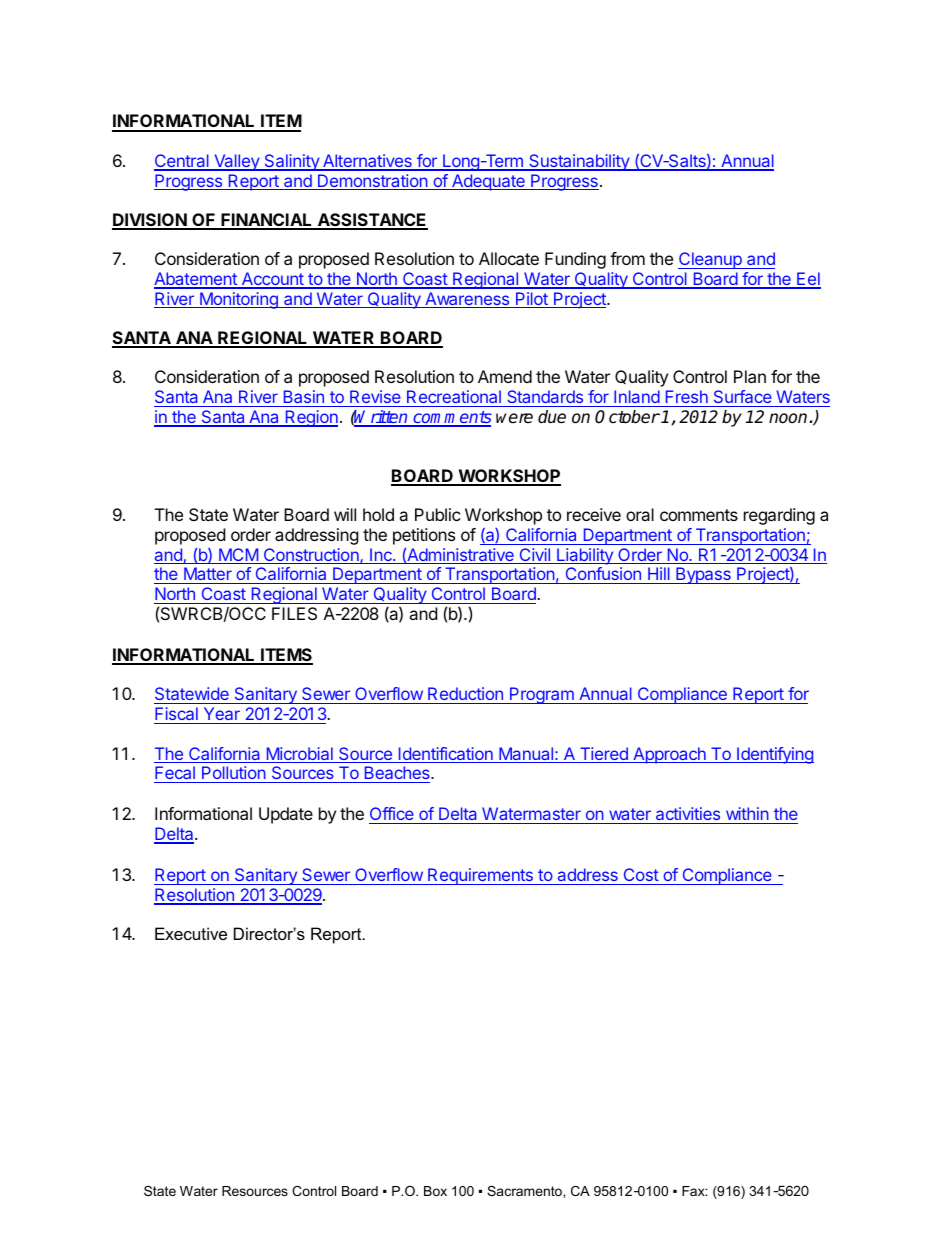 This page has width=952, height=1233. What do you see at coordinates (237, 162) in the page?
I see `Valley` at bounding box center [237, 162].
